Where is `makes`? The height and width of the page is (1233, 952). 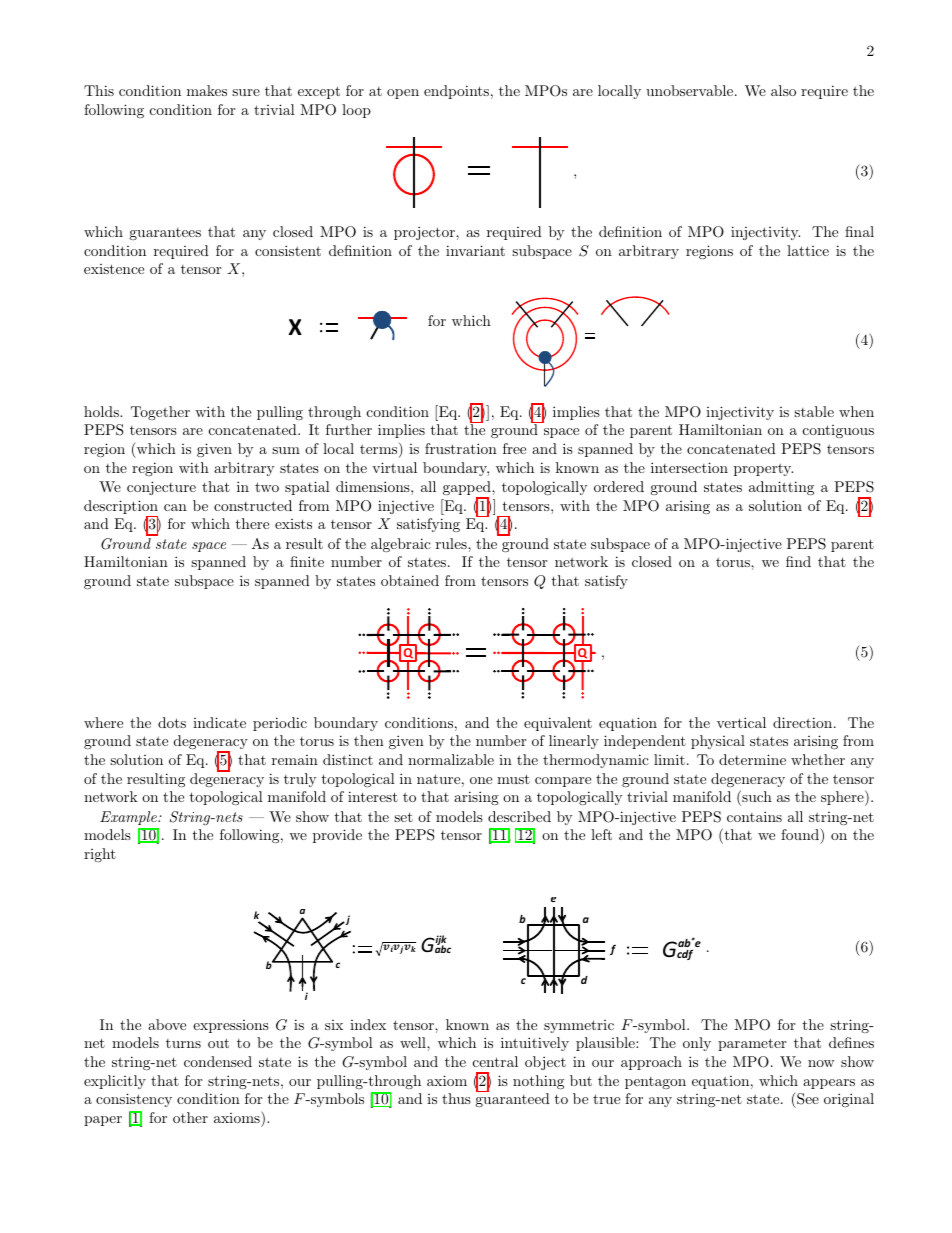
makes is located at coordinates (207, 90).
